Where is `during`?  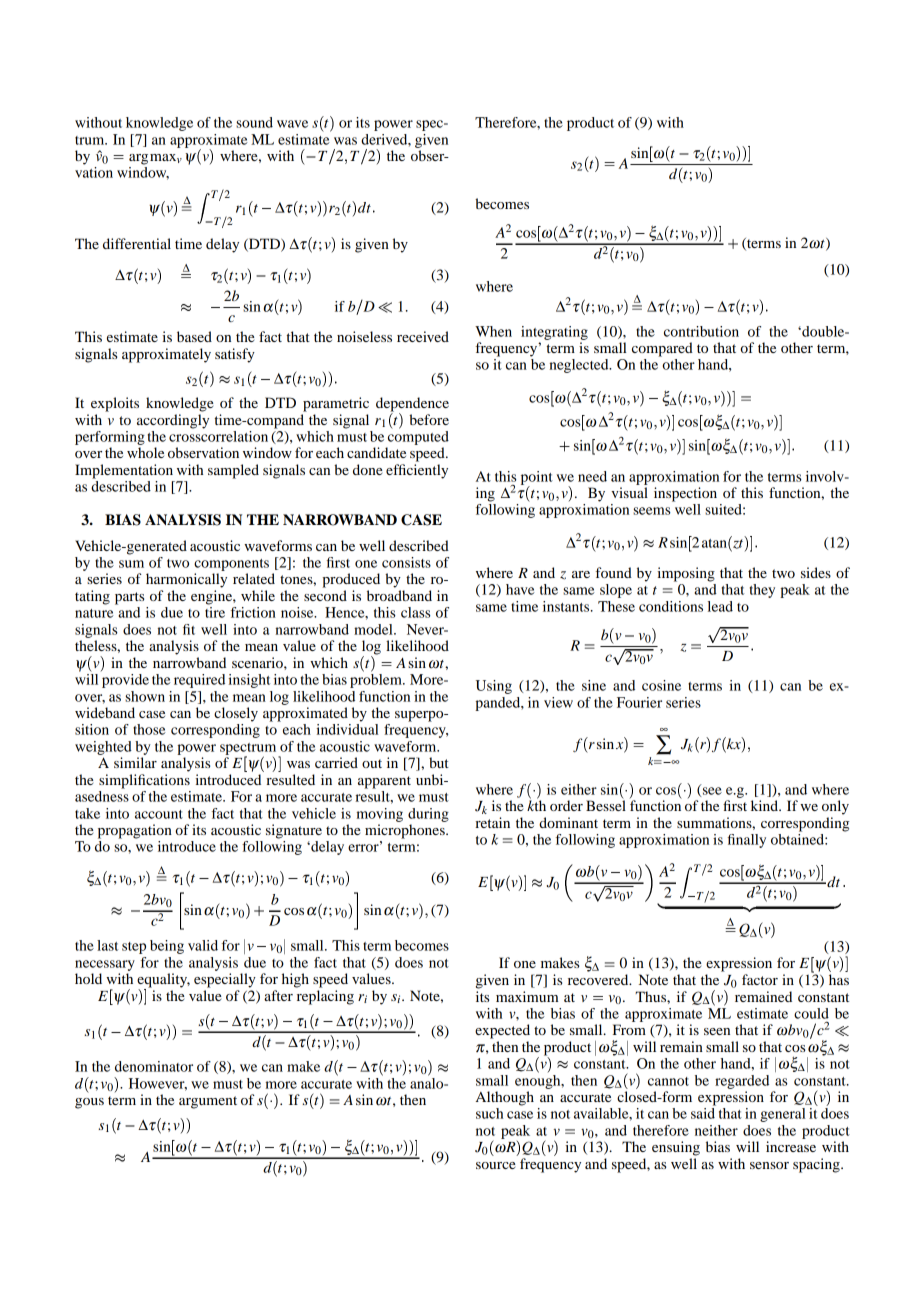
during is located at coordinates (428, 815).
